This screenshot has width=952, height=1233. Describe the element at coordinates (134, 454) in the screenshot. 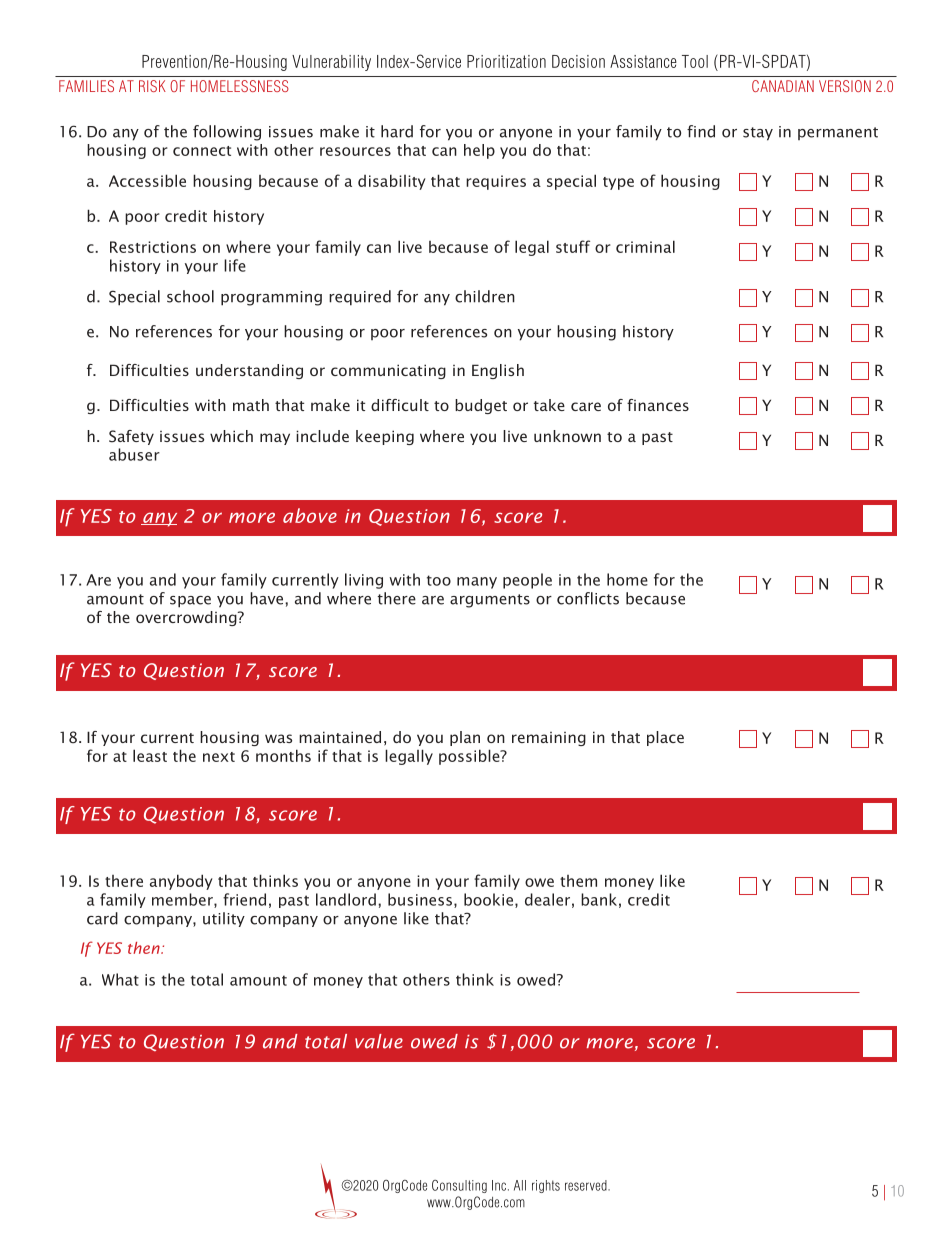

I see `abuser` at that location.
